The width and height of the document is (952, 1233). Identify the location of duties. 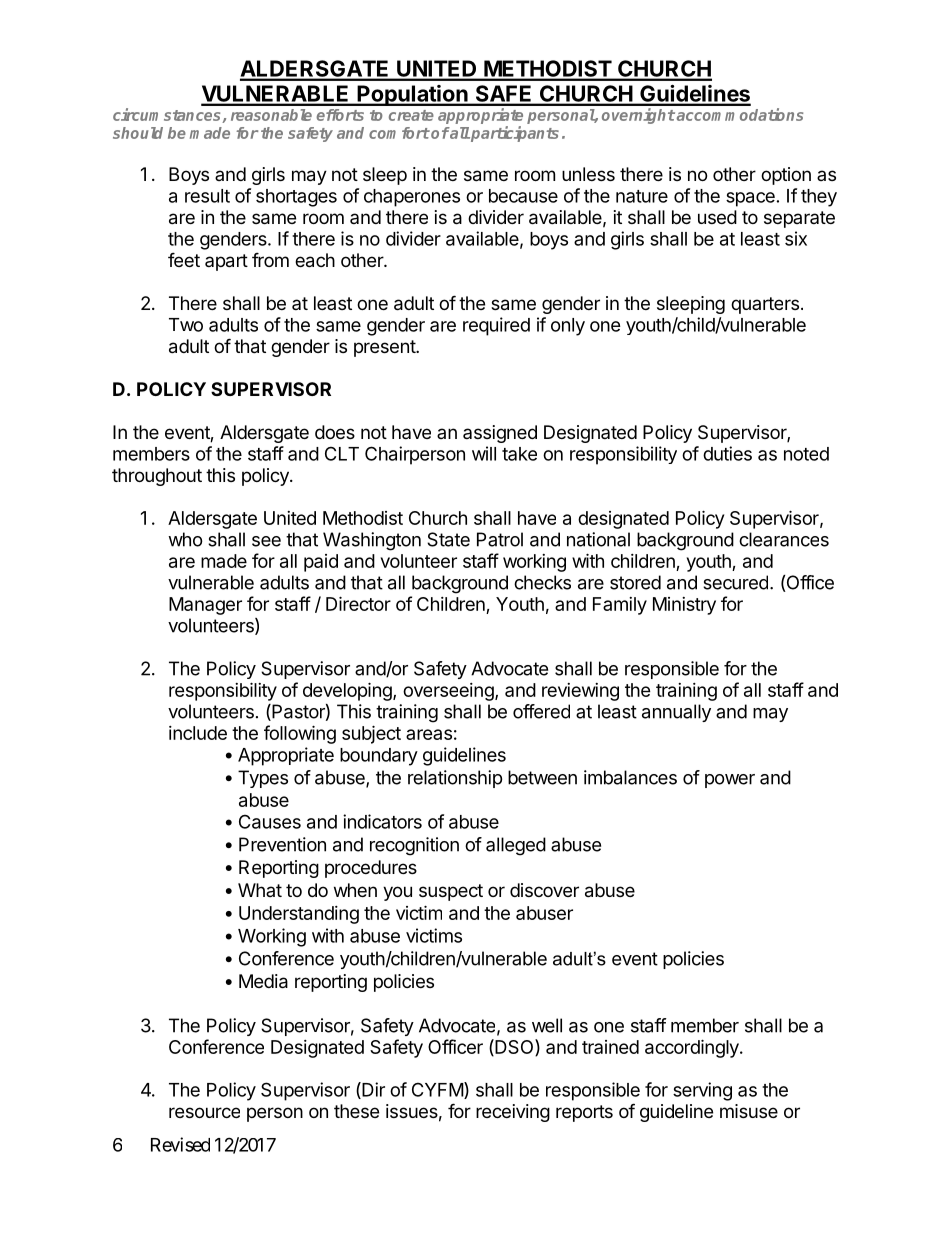
(727, 453).
